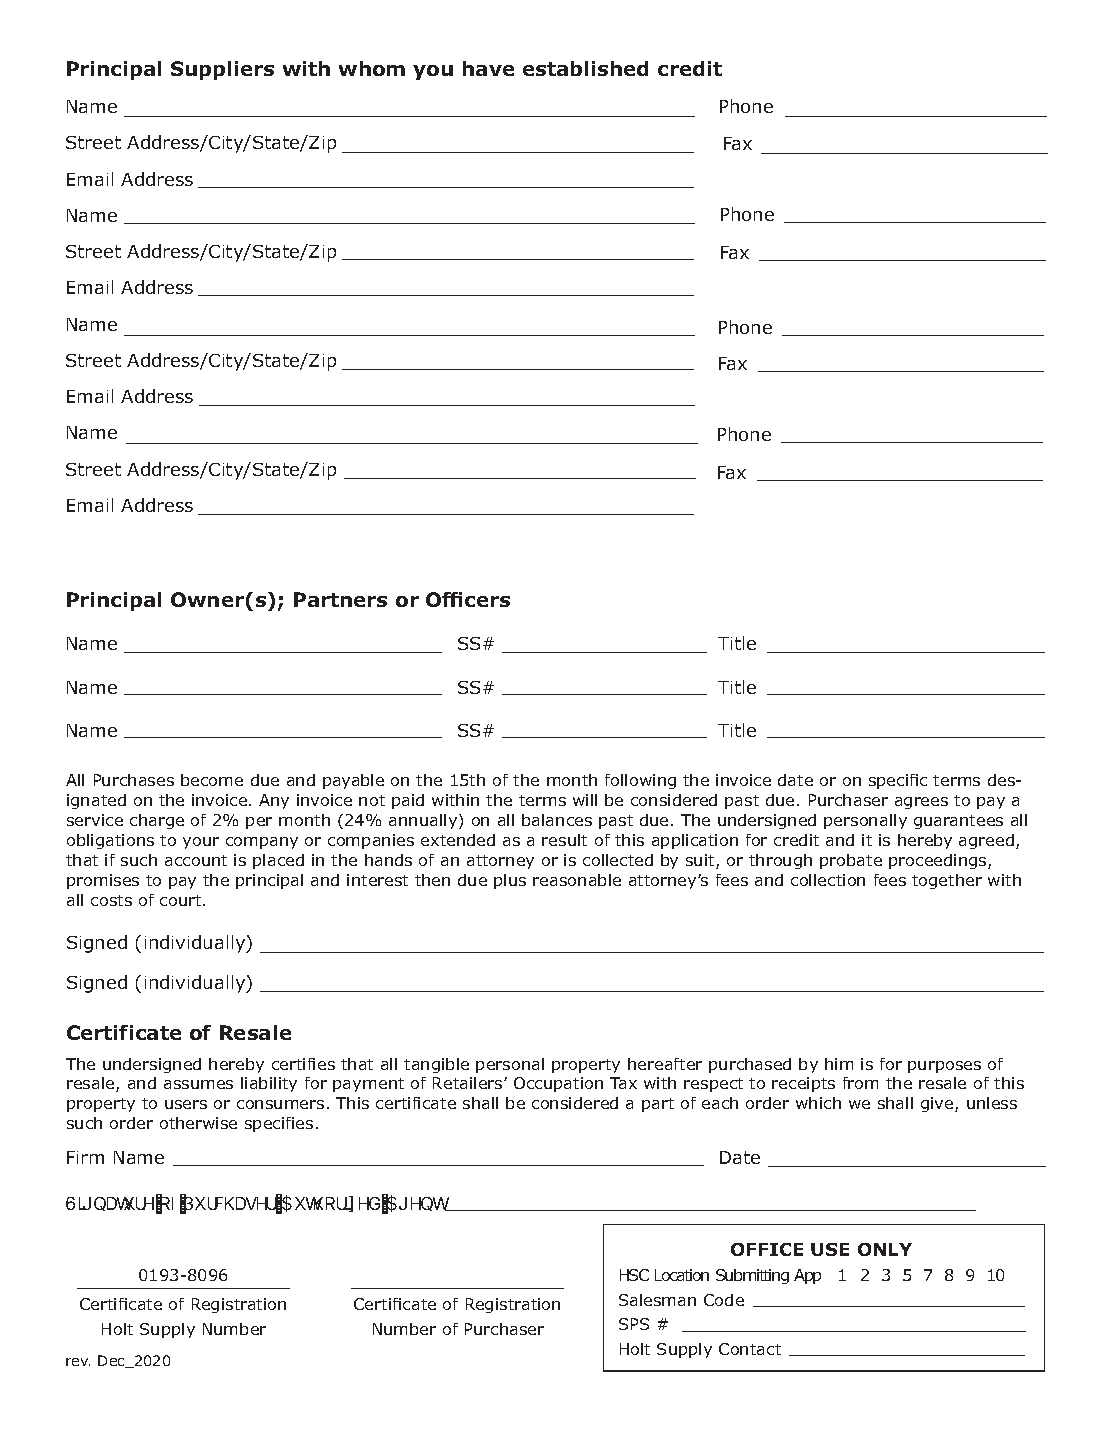 Image resolution: width=1110 pixels, height=1436 pixels. I want to click on assumes, so click(198, 1084).
